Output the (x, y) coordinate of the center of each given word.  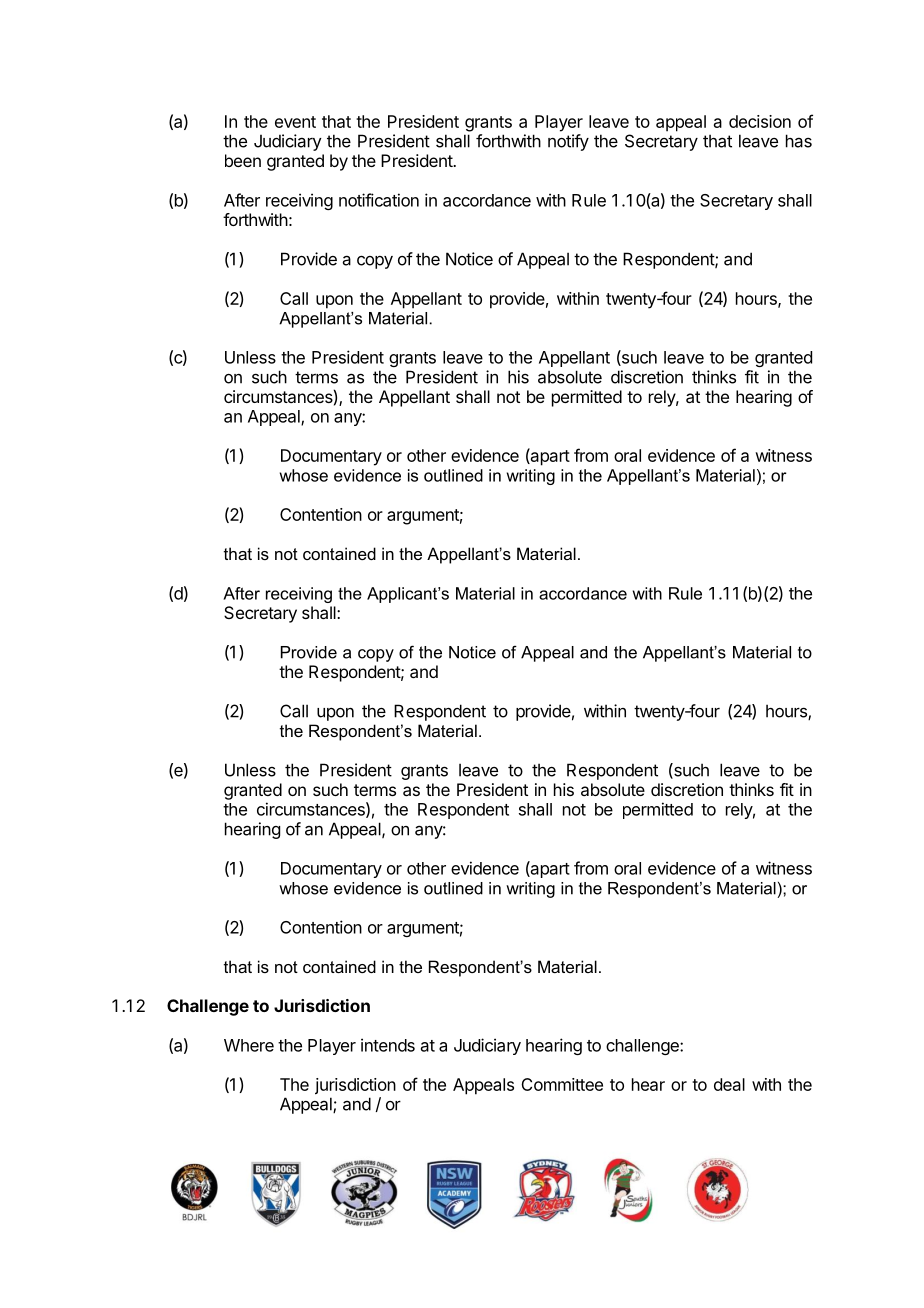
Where (249, 1045)
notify (568, 142)
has (799, 141)
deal (729, 1084)
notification (379, 200)
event (295, 122)
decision (760, 121)
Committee (562, 1084)
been (243, 160)
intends (388, 1045)
